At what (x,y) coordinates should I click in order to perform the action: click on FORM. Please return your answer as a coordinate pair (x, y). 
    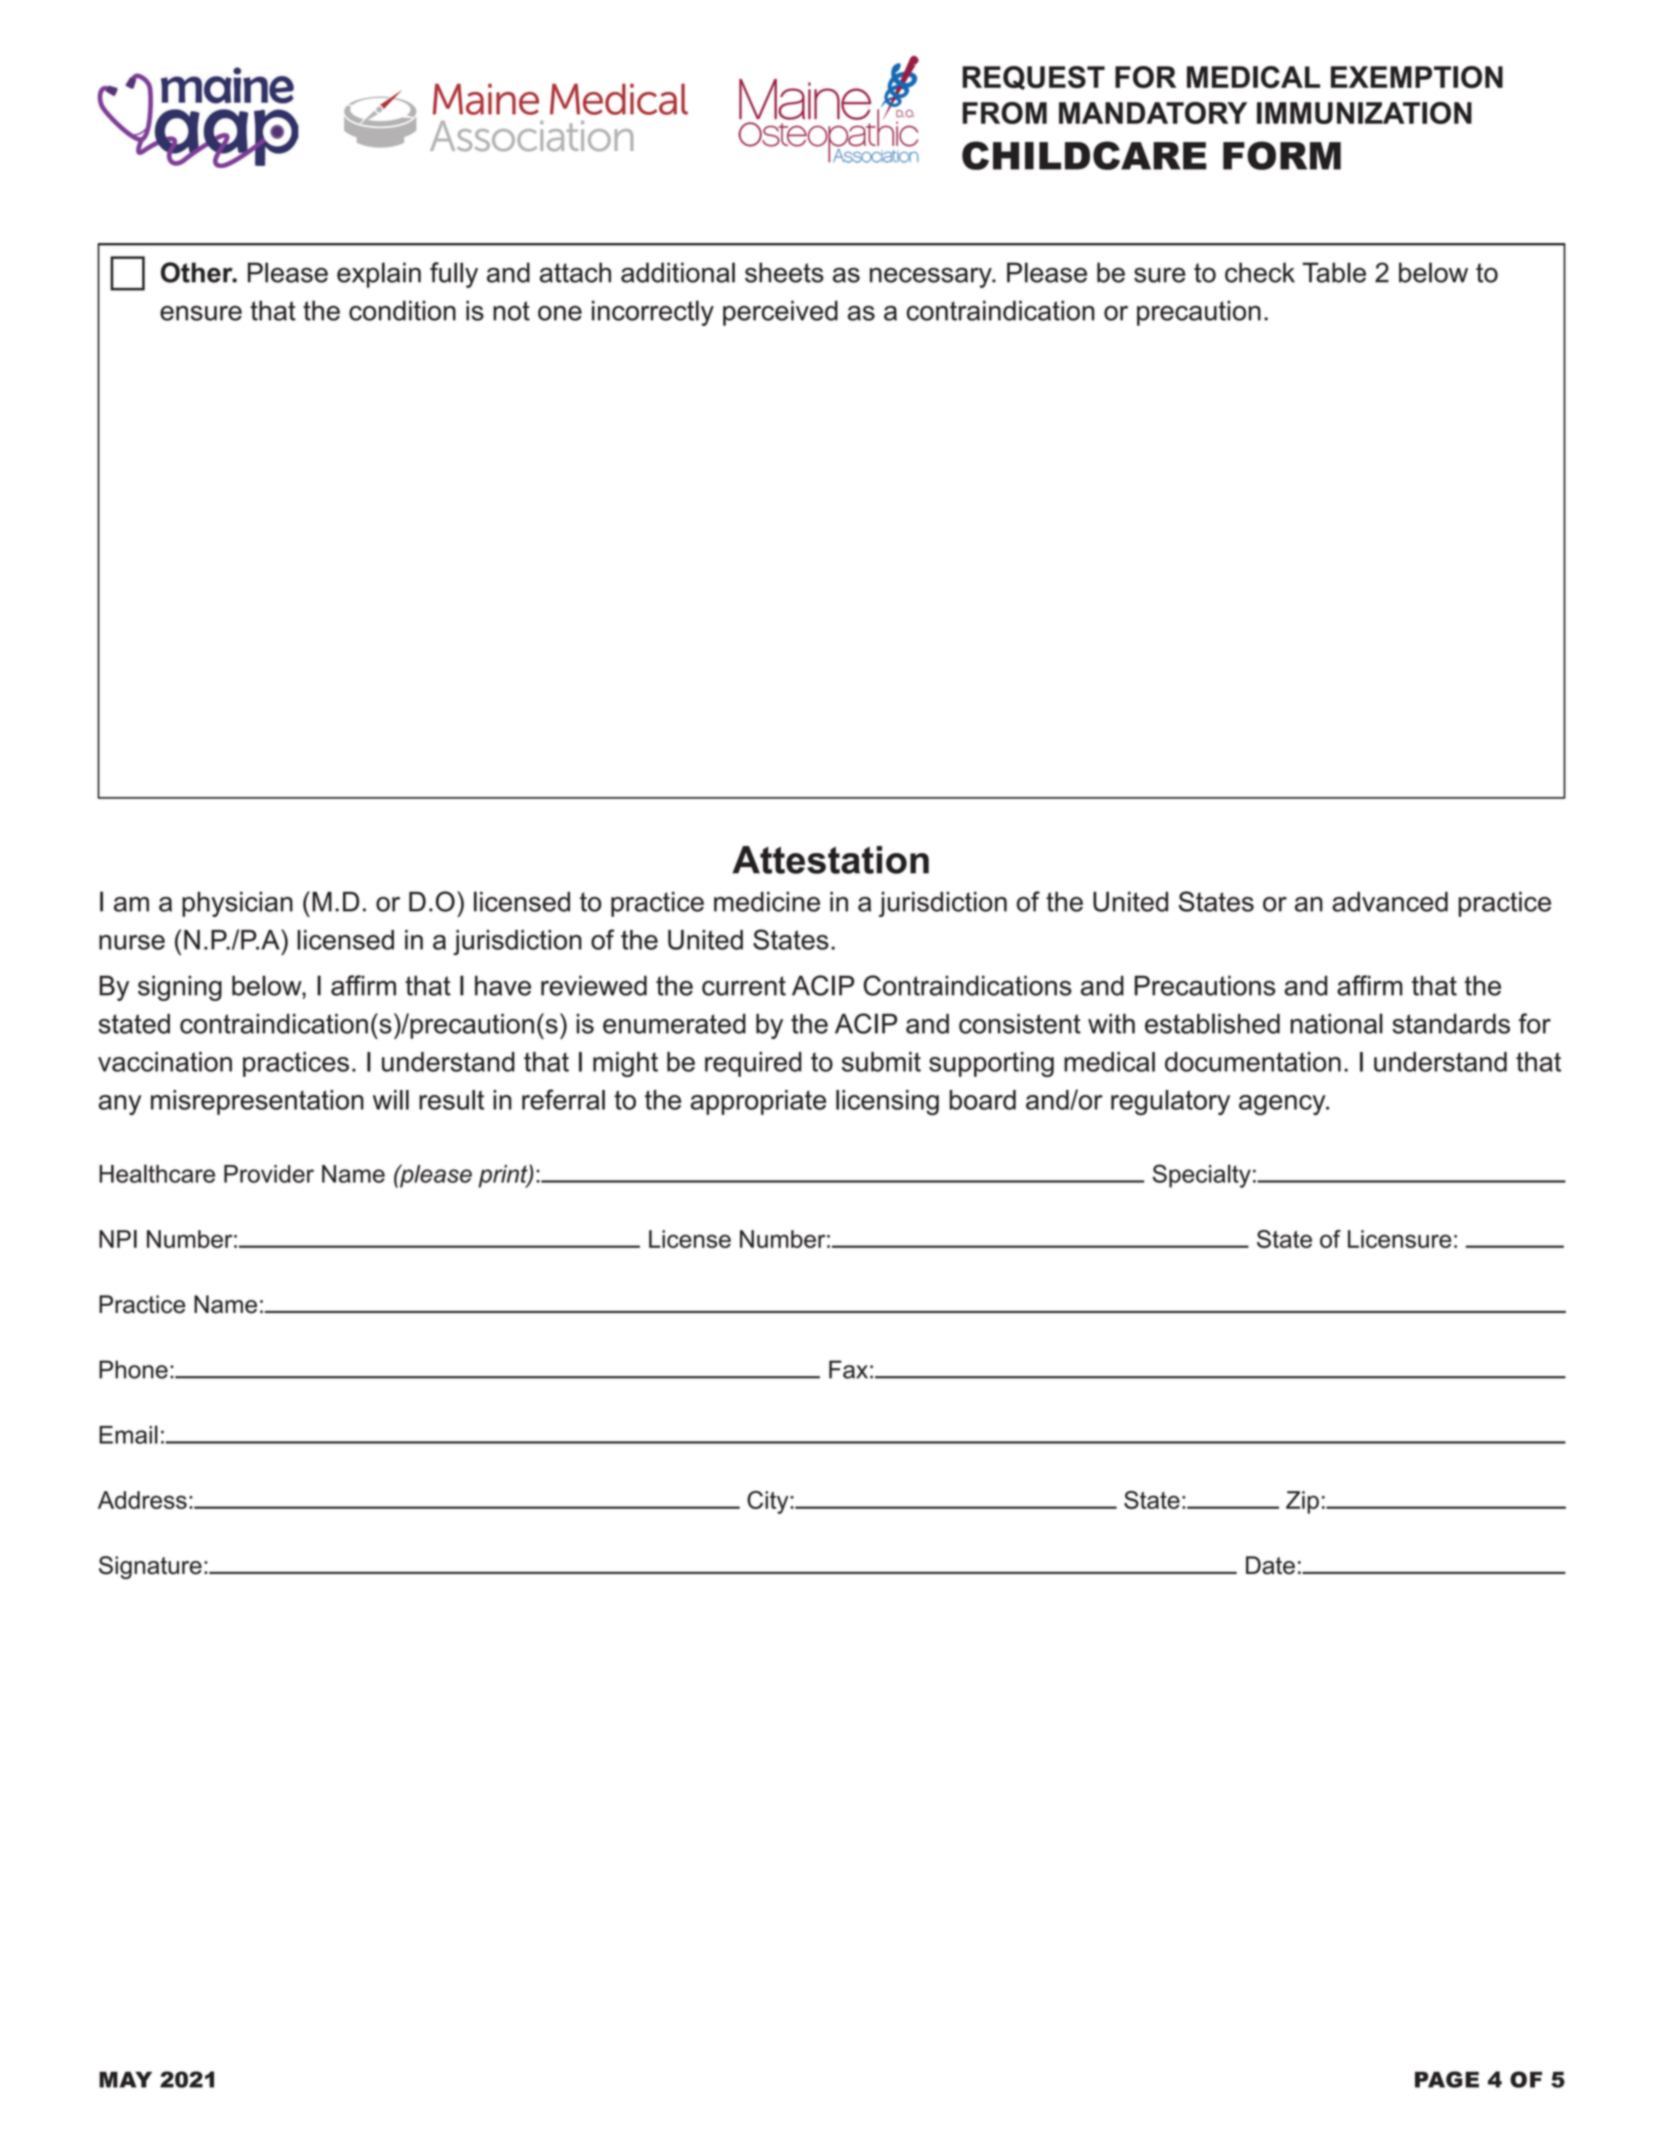
    Looking at the image, I should click on (1282, 155).
